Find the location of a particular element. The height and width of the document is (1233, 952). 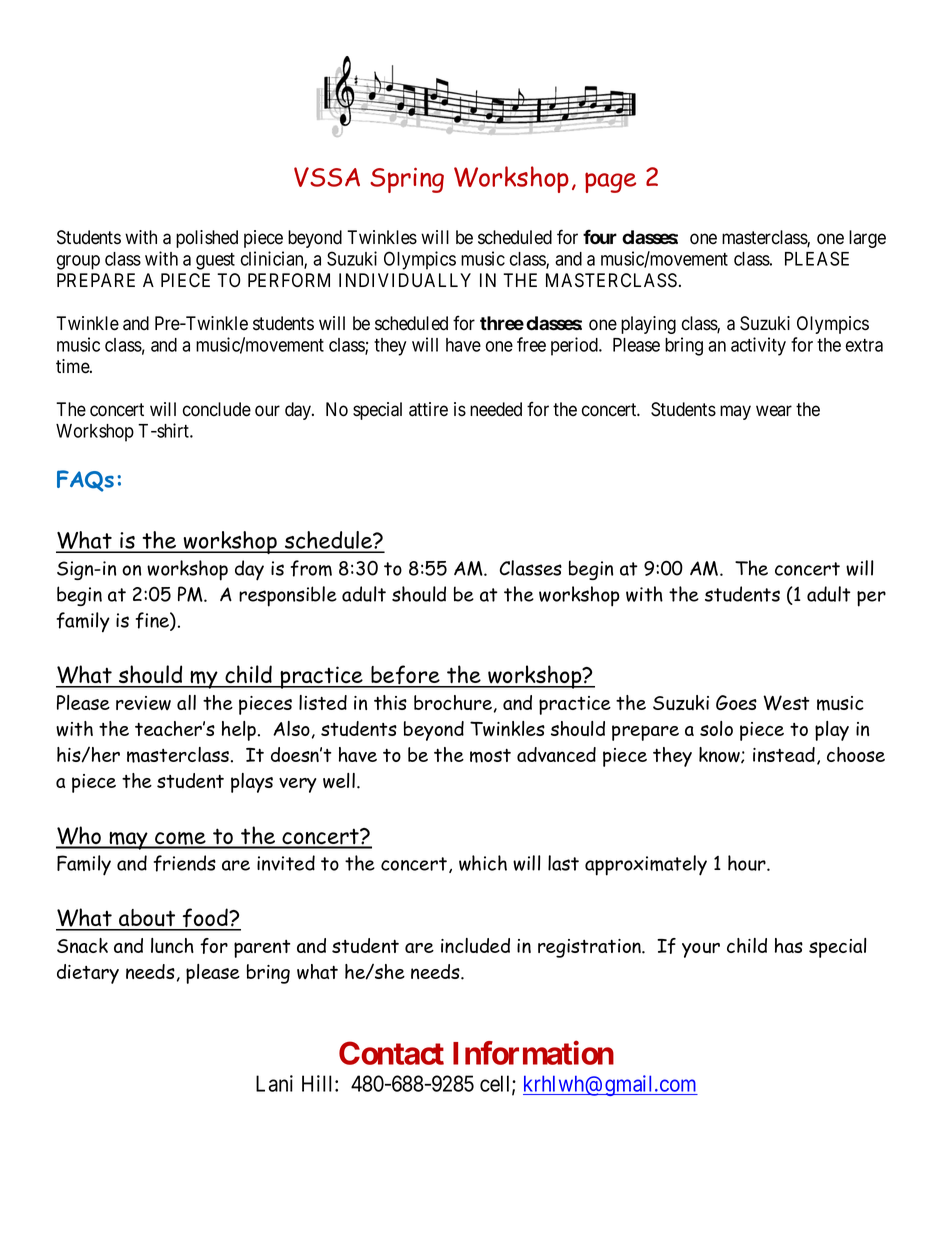

has is located at coordinates (789, 945).
